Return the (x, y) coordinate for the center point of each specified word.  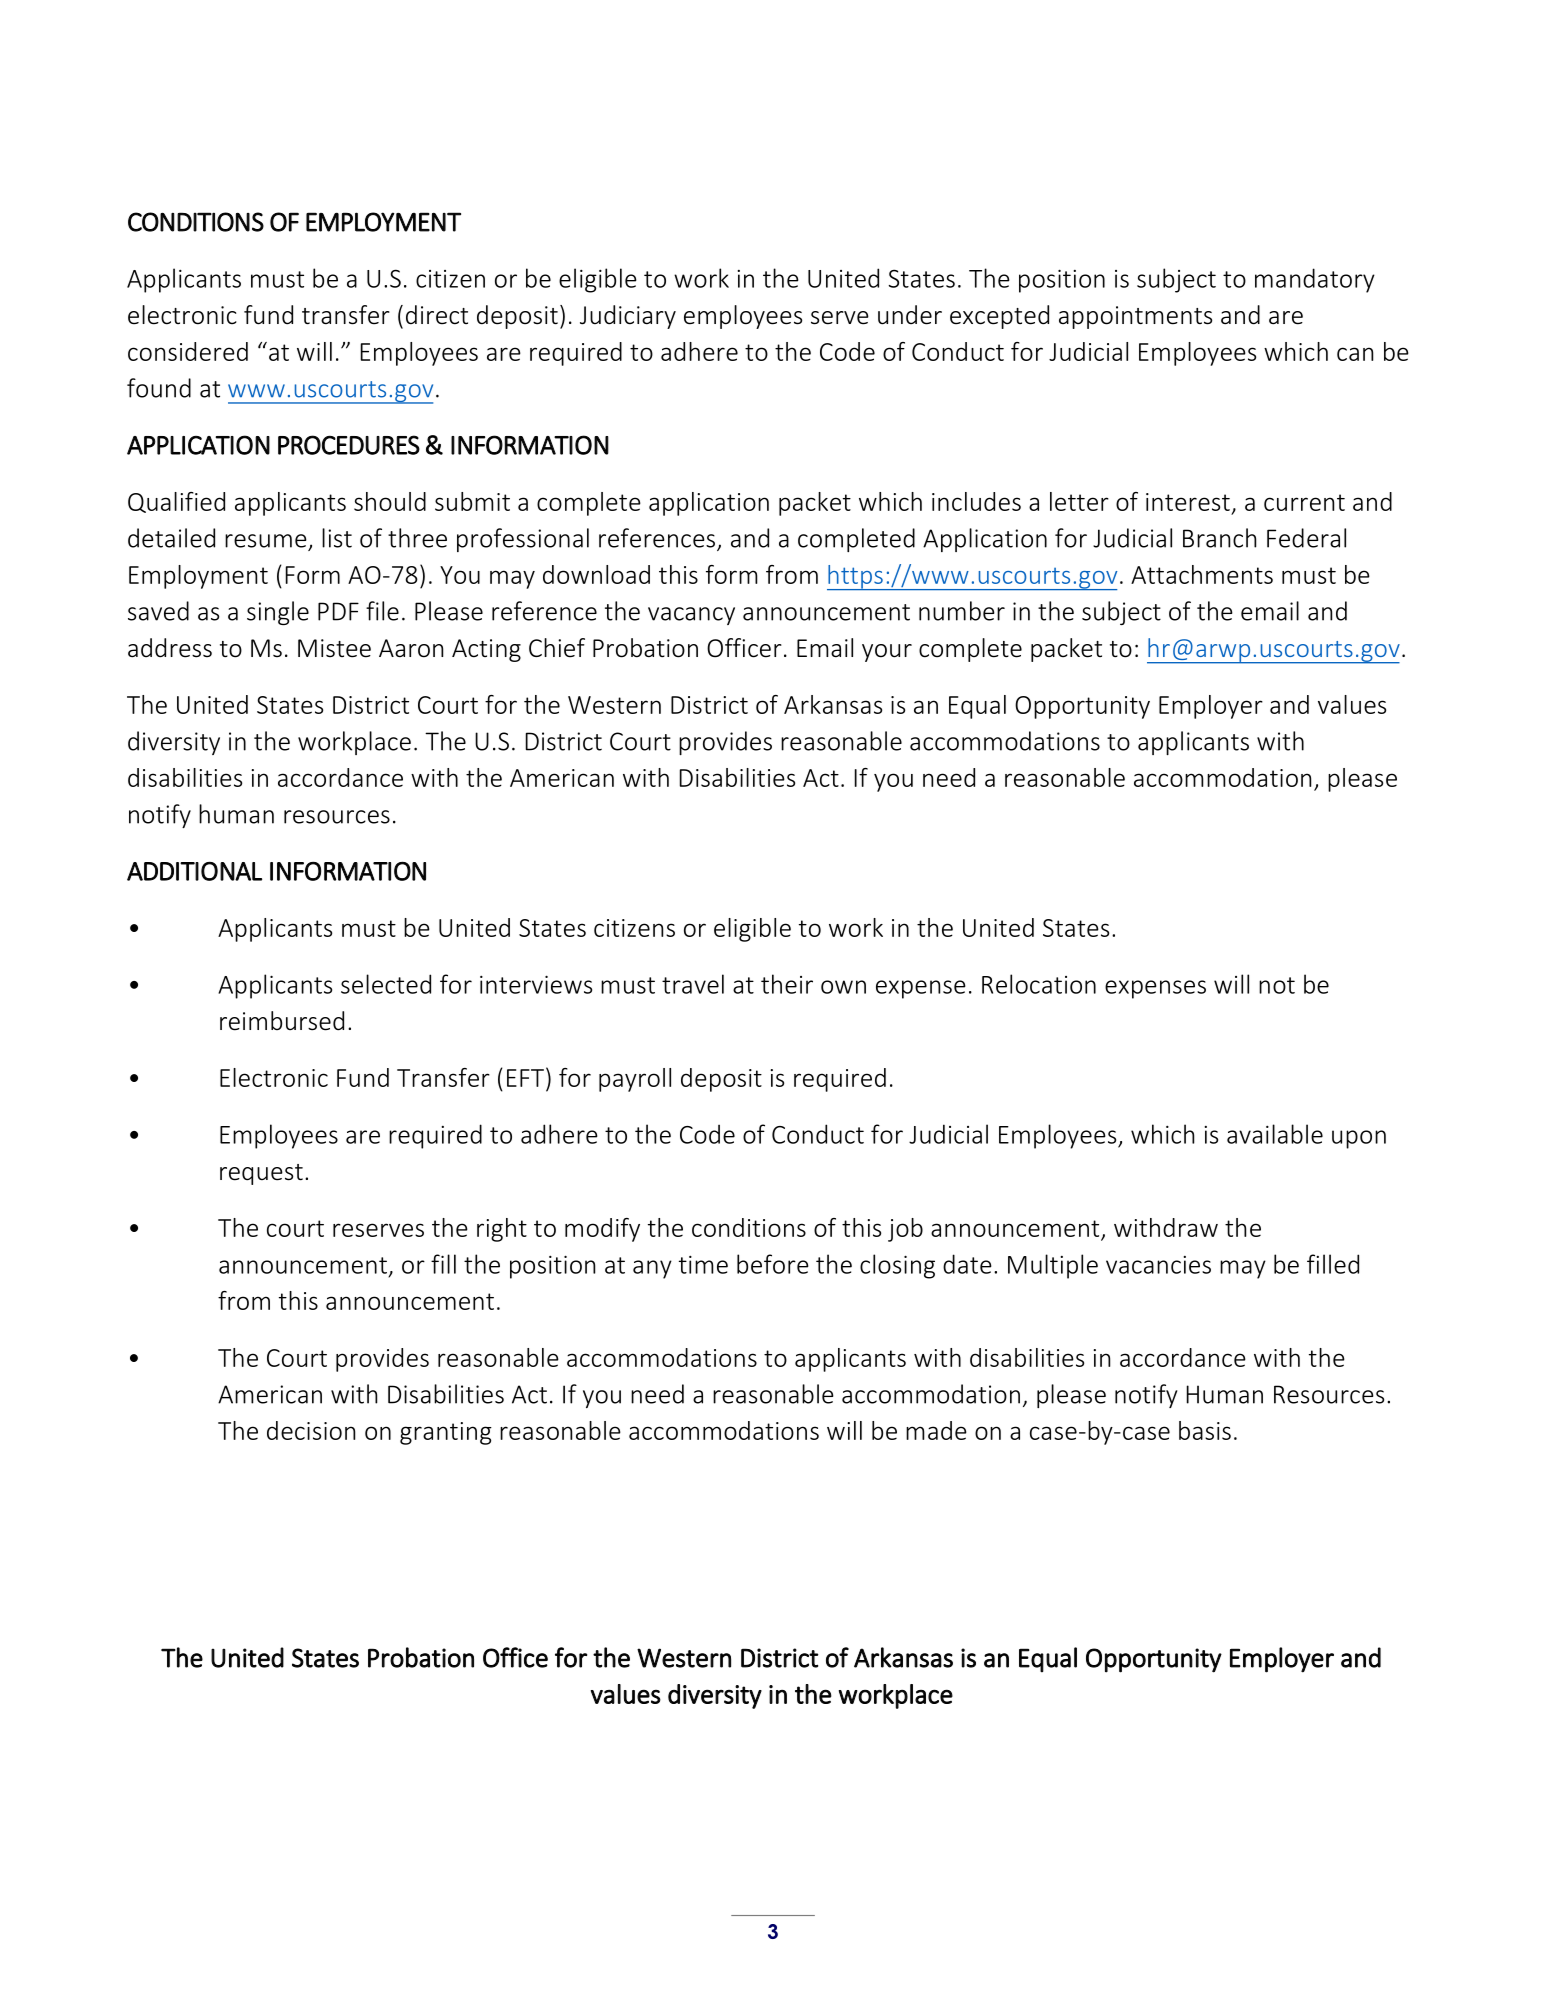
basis (1205, 1430)
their (787, 984)
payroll (635, 1080)
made (936, 1430)
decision (311, 1430)
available (1275, 1134)
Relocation (1039, 984)
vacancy (691, 616)
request (261, 1174)
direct (437, 315)
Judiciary (628, 317)
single (278, 613)
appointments (1135, 317)
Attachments (1202, 574)
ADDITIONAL (194, 871)
